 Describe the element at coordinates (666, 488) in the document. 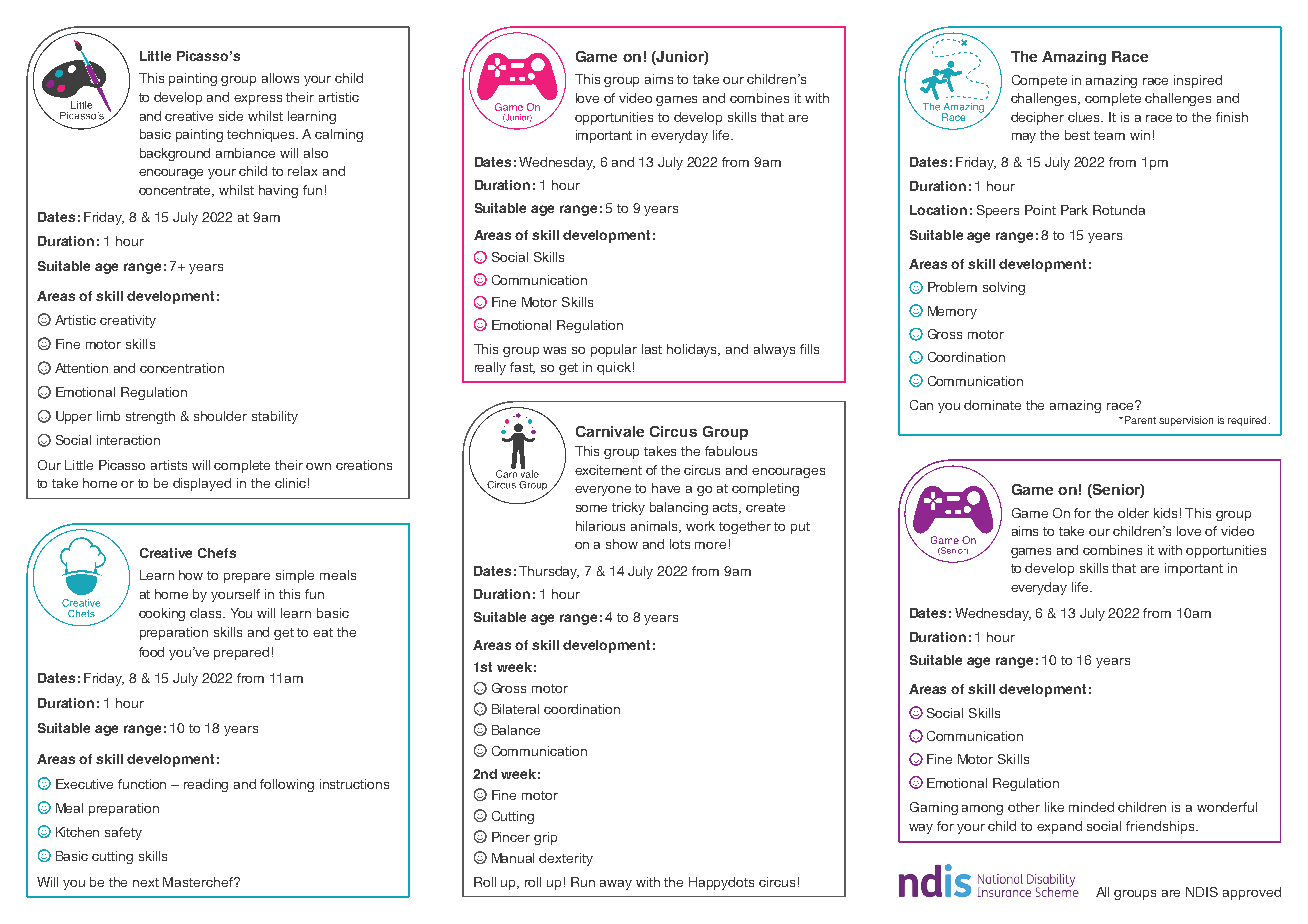

I see `have` at that location.
